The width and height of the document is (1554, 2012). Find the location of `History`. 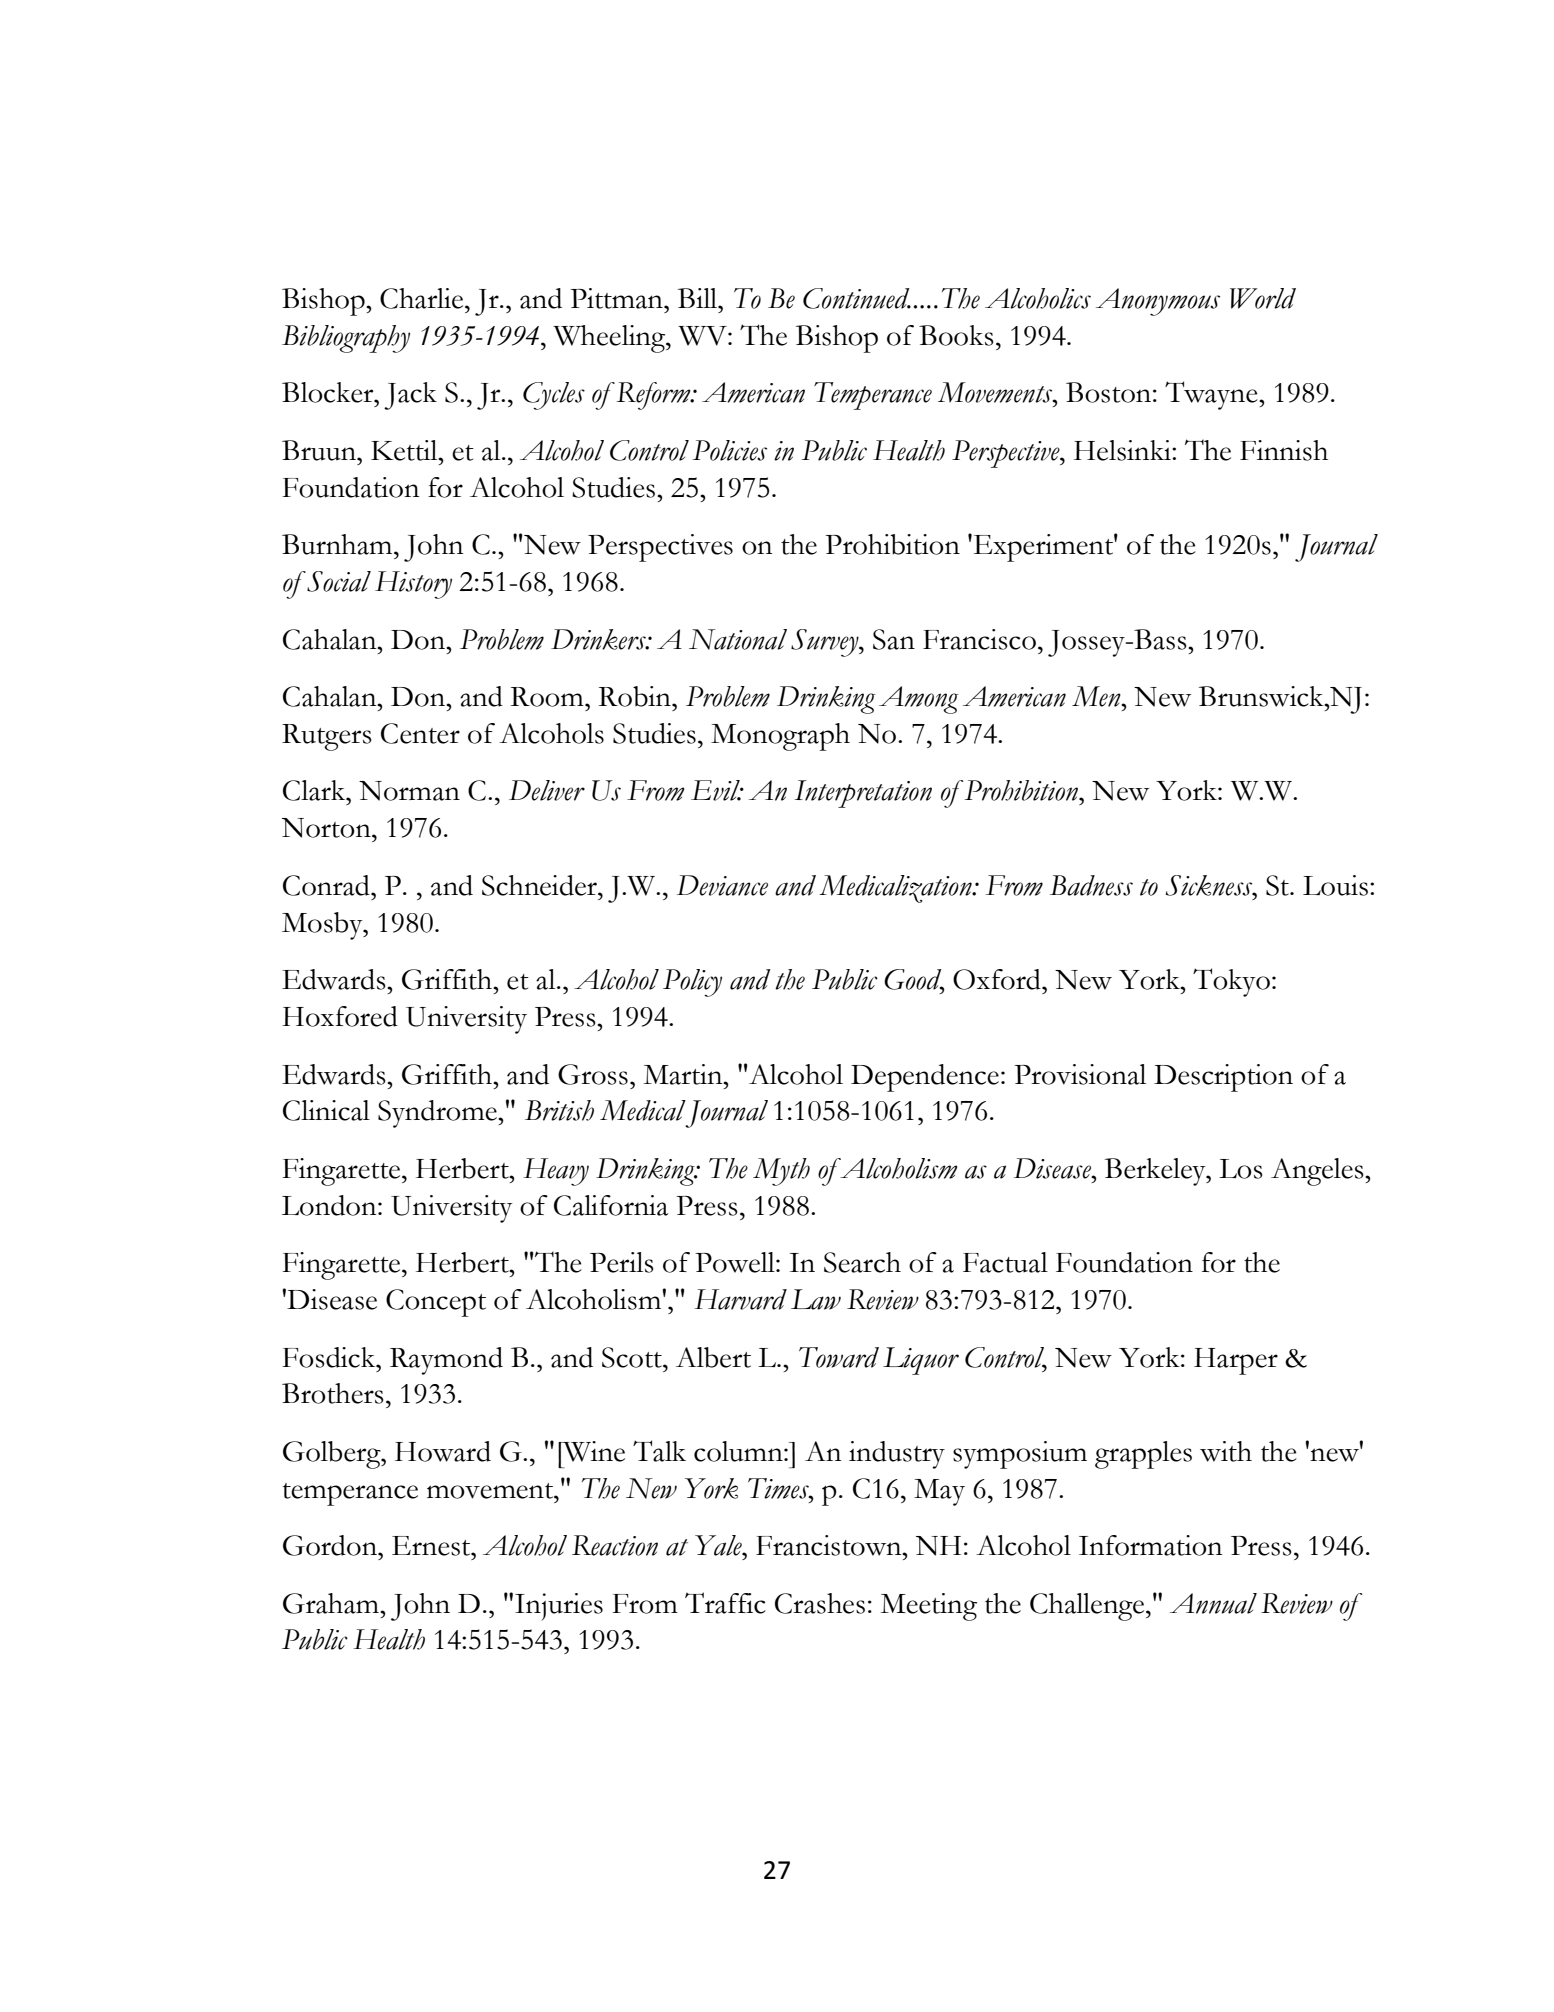

History is located at coordinates (413, 585).
